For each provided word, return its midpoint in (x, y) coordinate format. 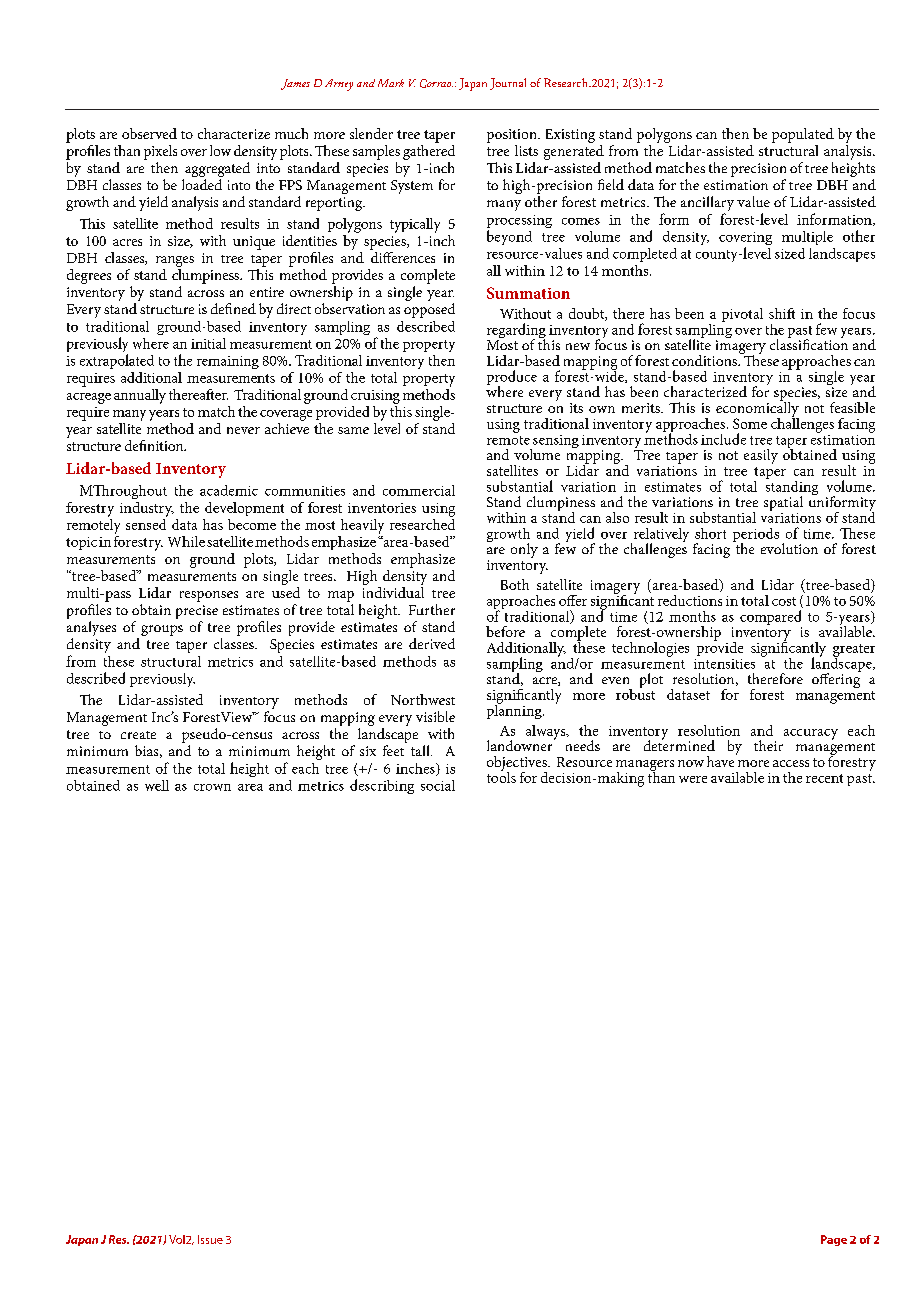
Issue (210, 1239)
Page (834, 1240)
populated (803, 135)
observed (149, 133)
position (513, 136)
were (693, 779)
